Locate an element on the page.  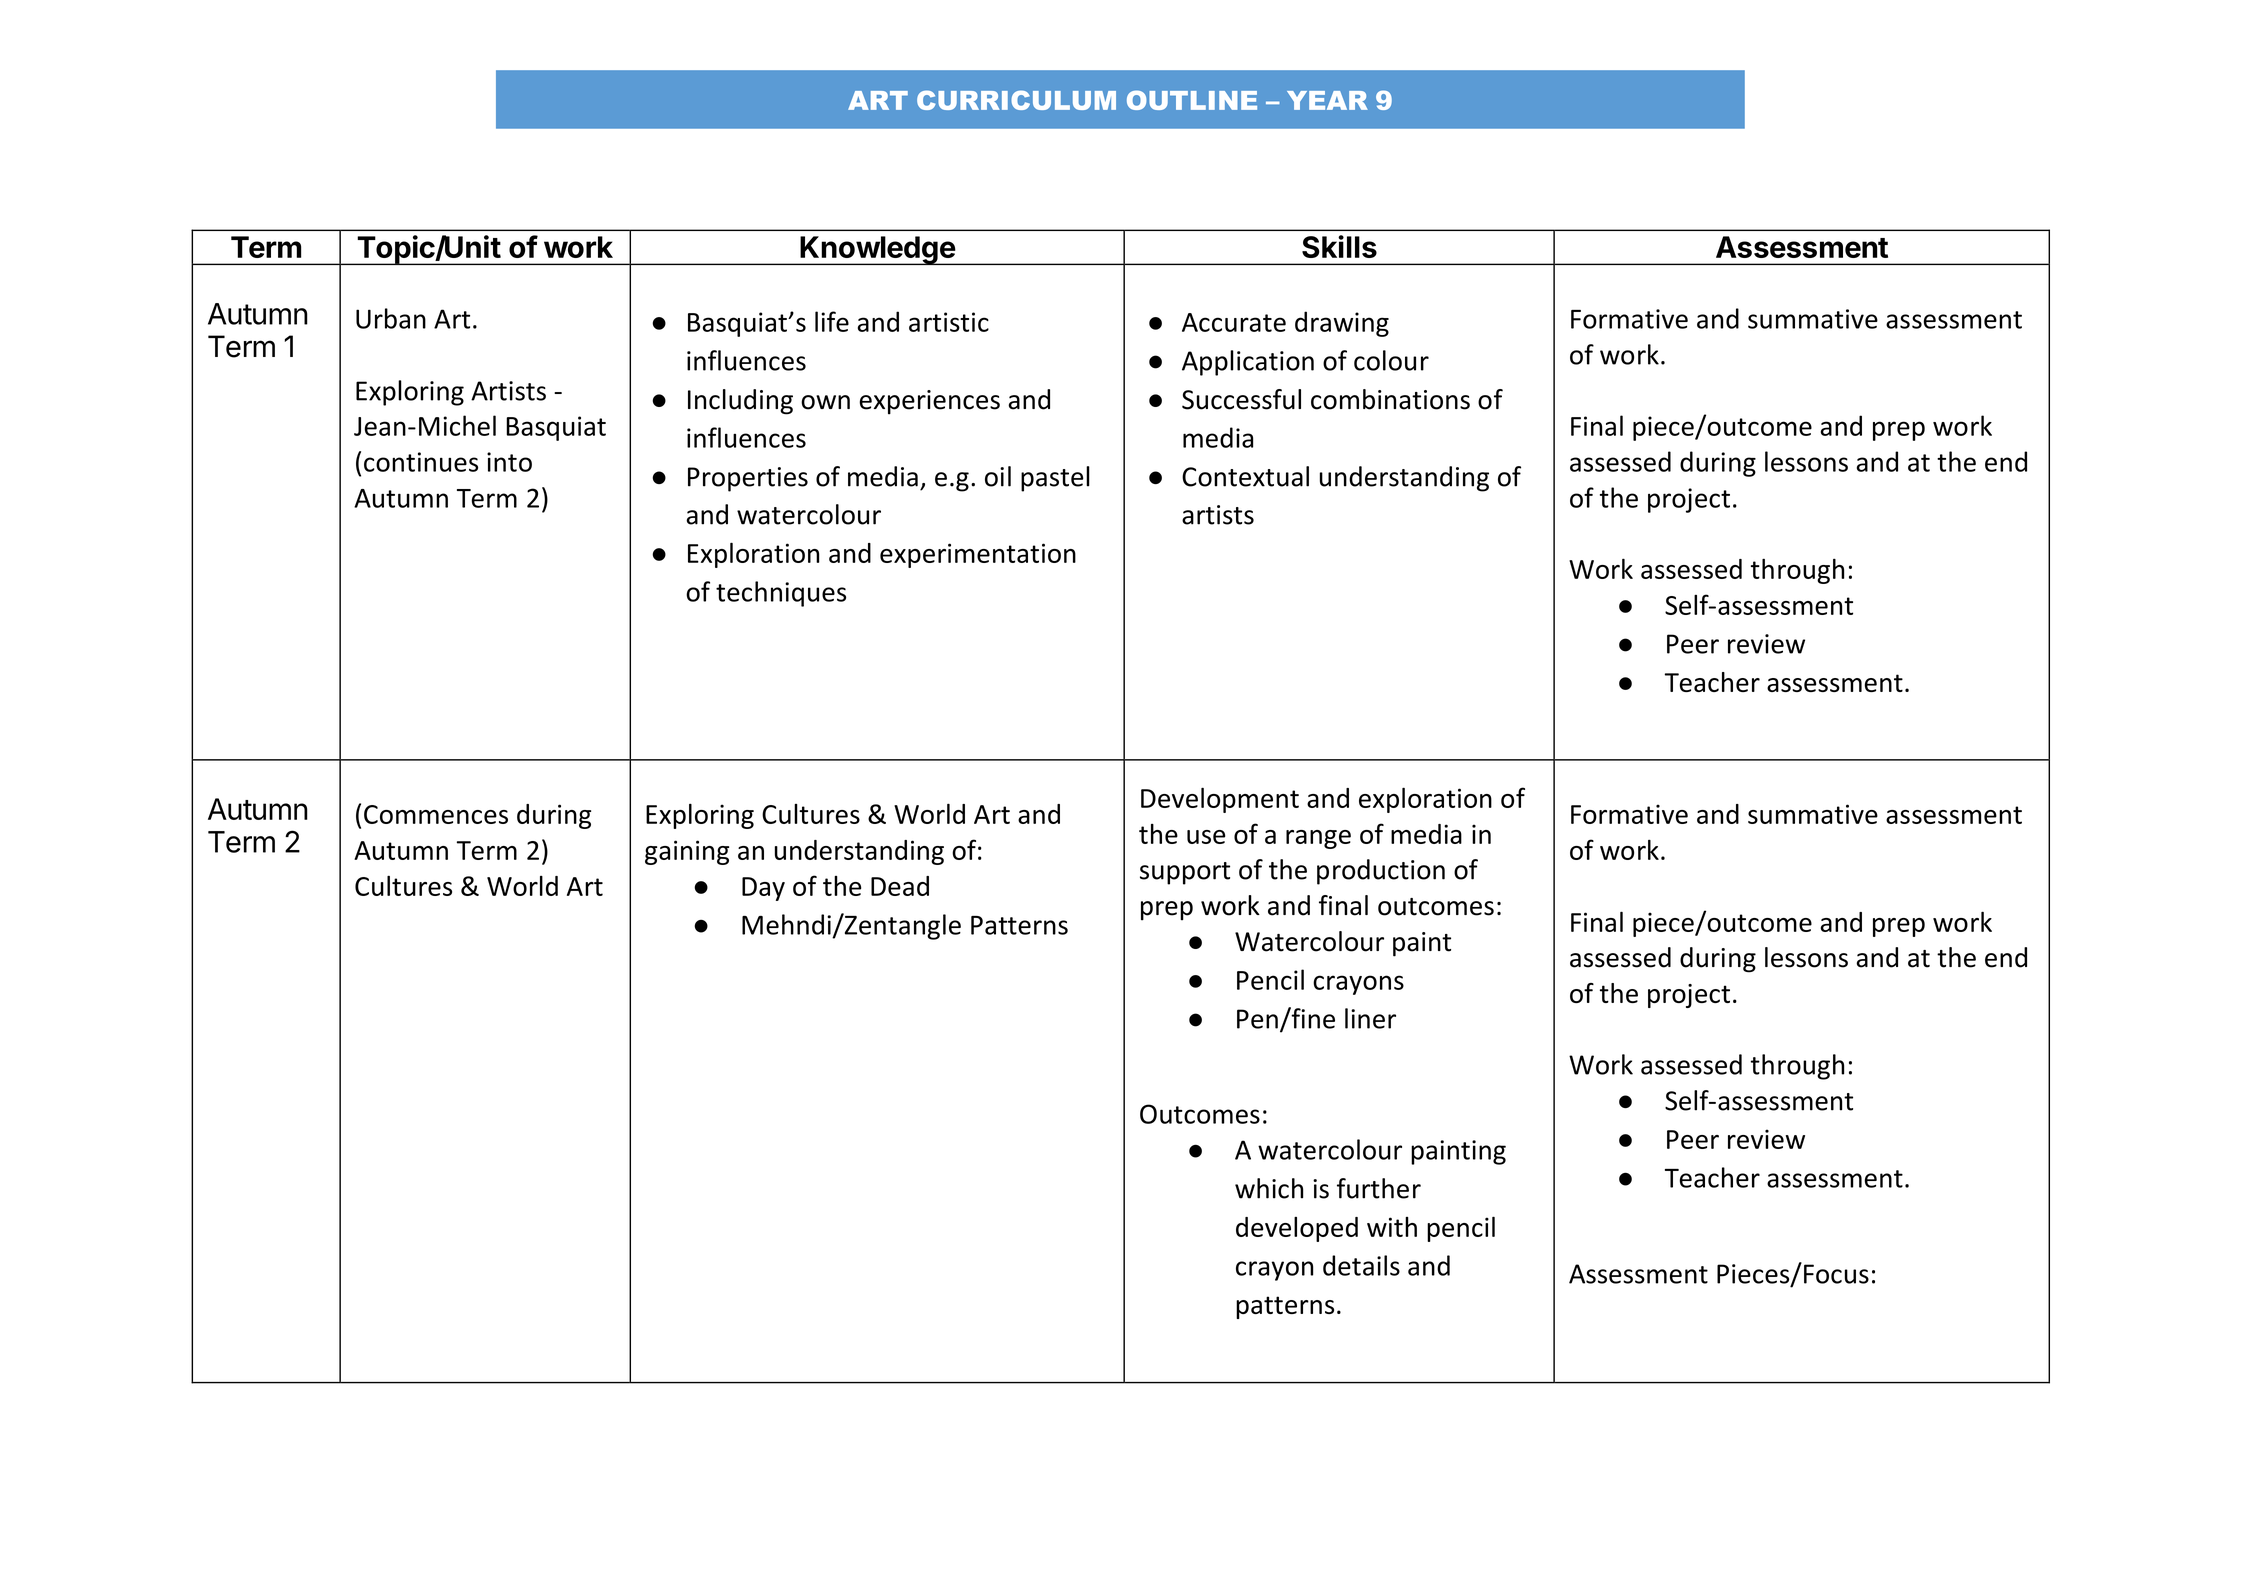
CURRICULUM is located at coordinates (1016, 100).
